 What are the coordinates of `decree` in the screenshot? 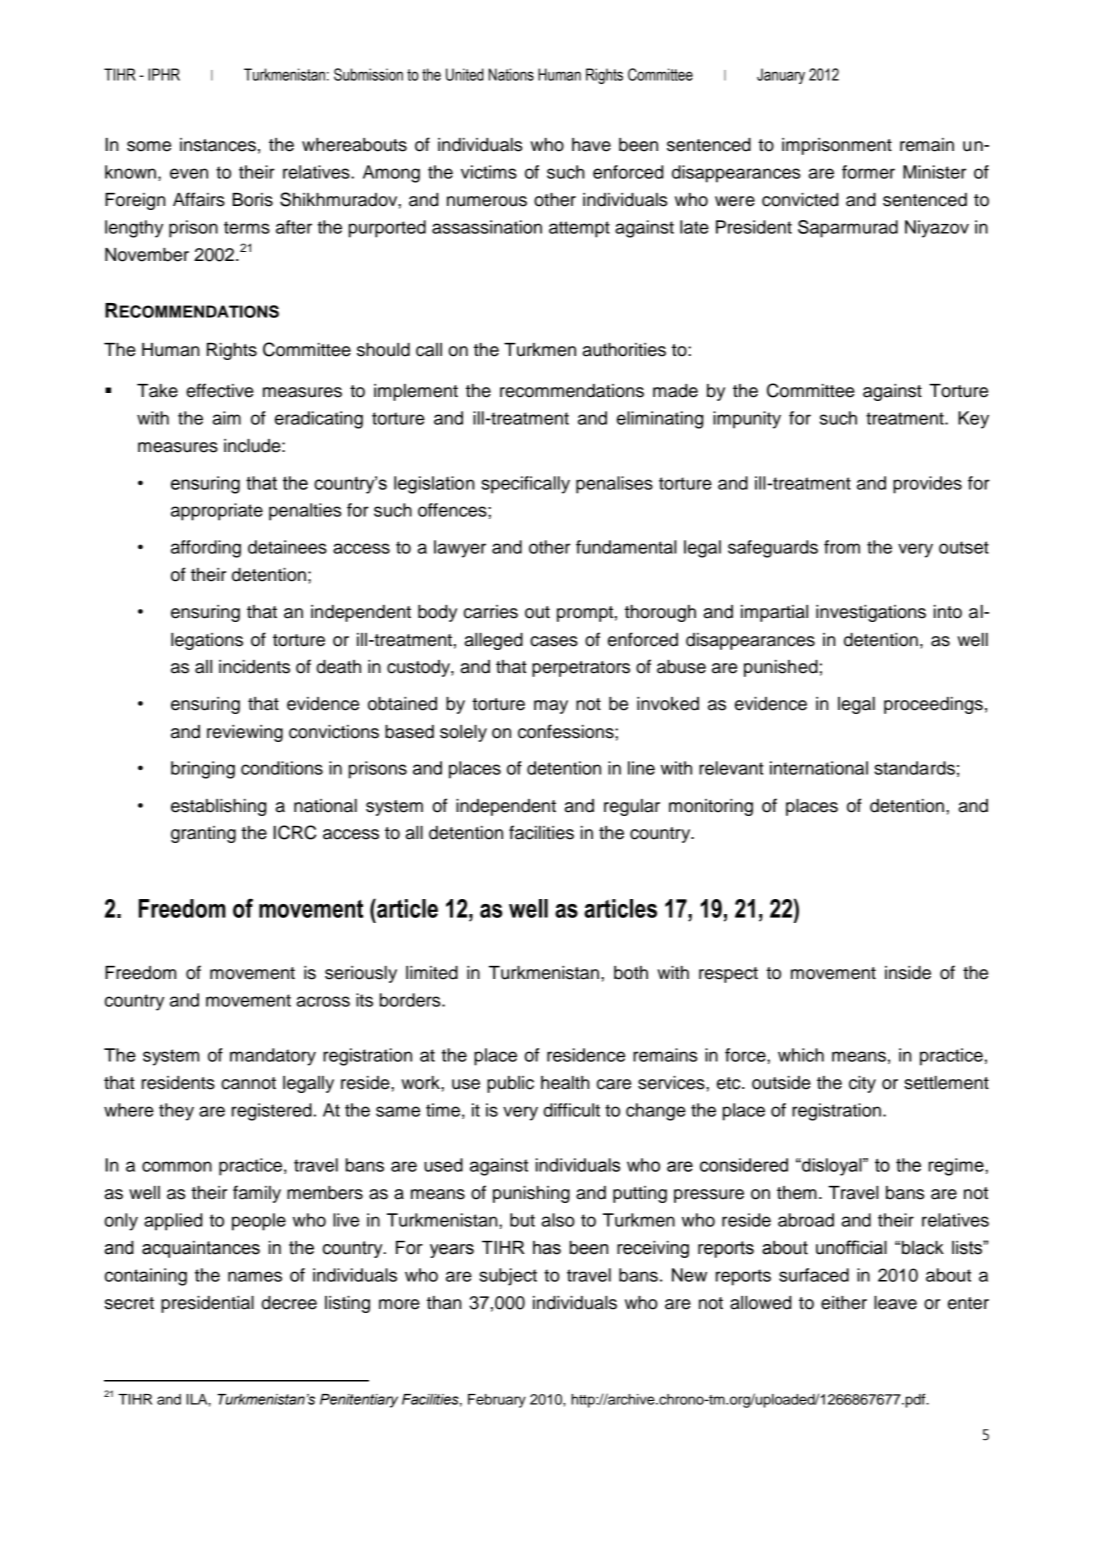 It's located at (289, 1303).
